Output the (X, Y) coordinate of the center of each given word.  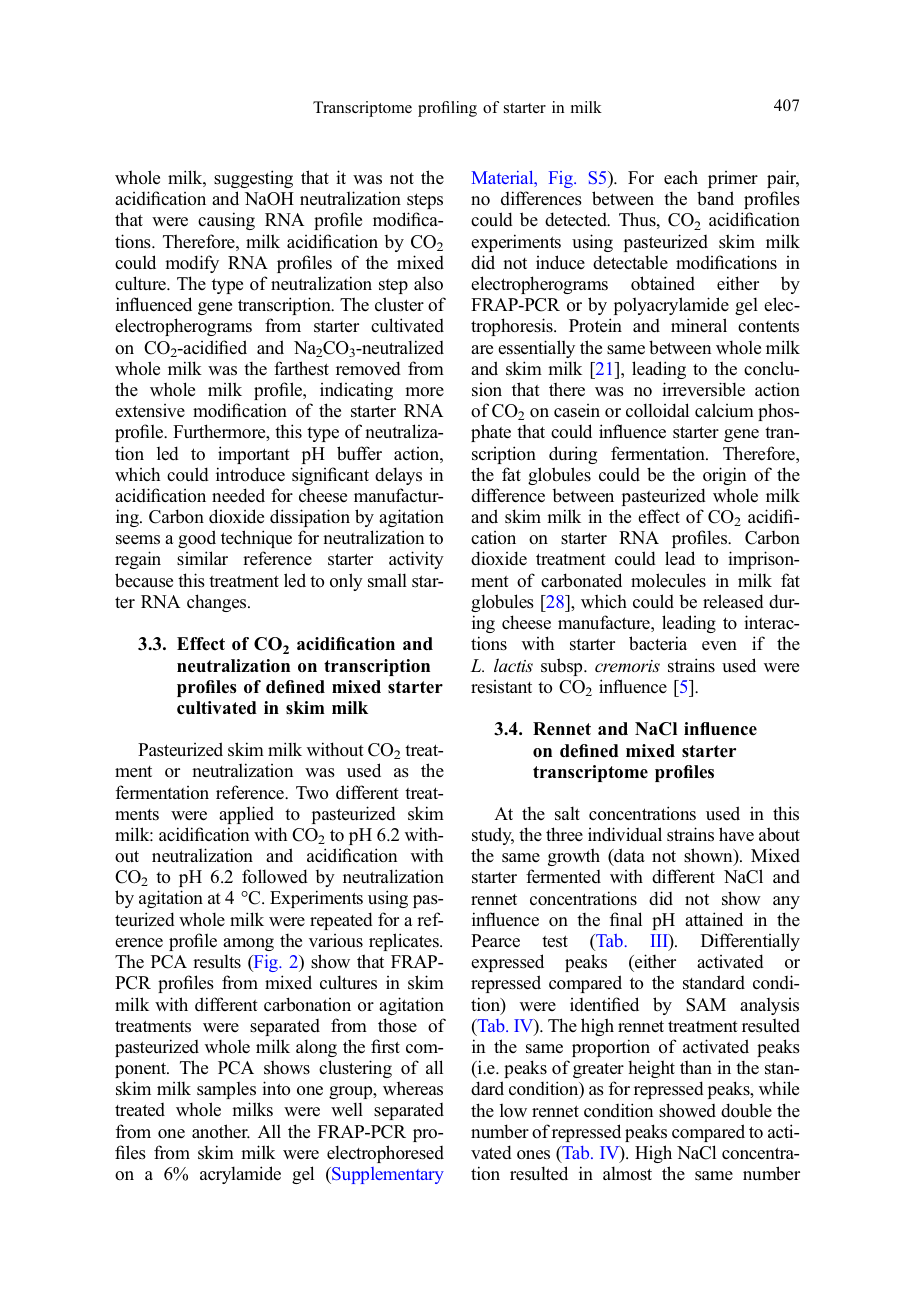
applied (246, 815)
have (736, 834)
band (715, 198)
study (493, 836)
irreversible (703, 389)
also (428, 283)
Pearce (495, 941)
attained (714, 919)
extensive (150, 411)
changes (218, 603)
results (217, 961)
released (733, 601)
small (387, 580)
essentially (536, 349)
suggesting (253, 179)
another (221, 1131)
